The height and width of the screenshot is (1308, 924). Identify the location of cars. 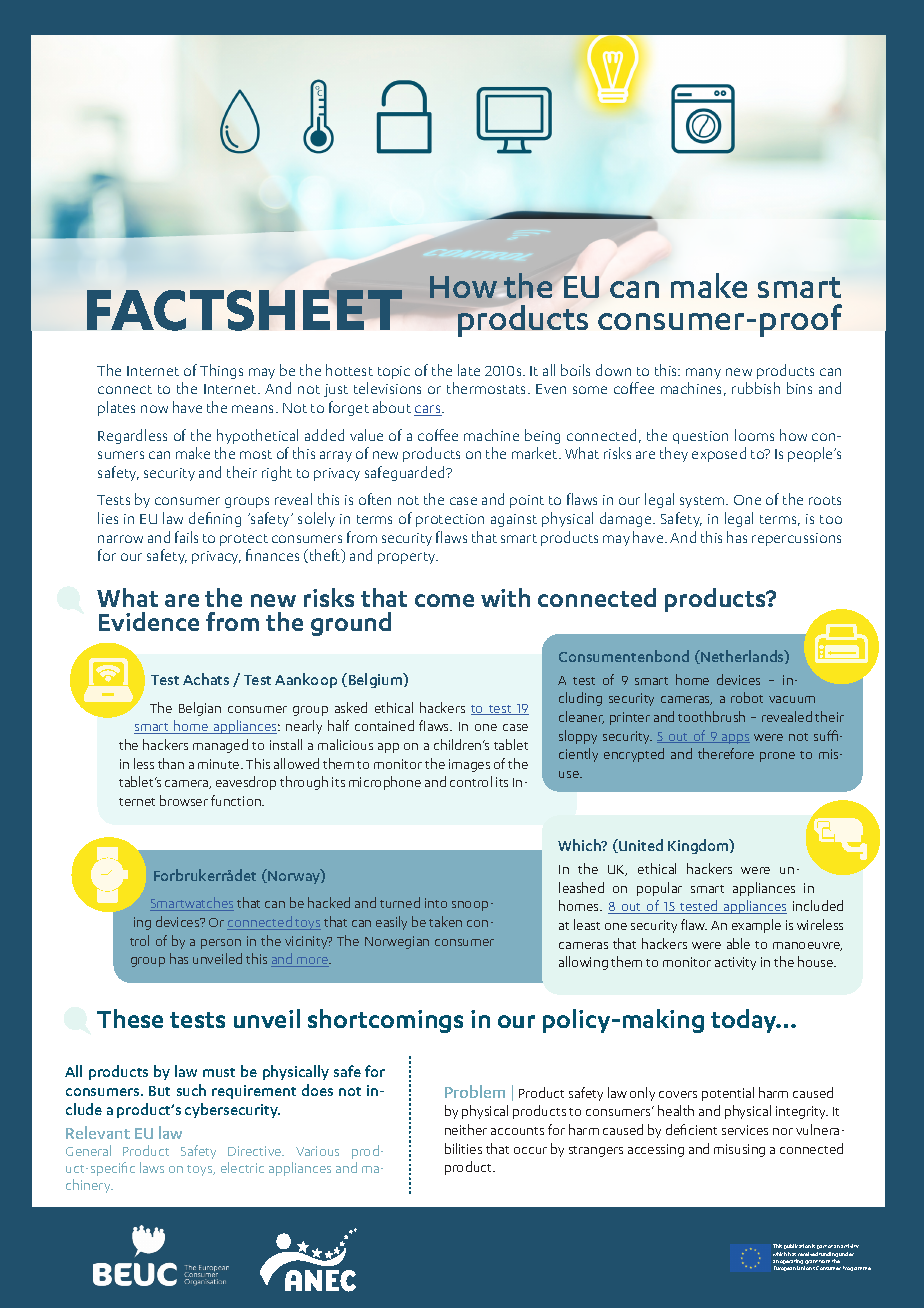
(428, 410).
